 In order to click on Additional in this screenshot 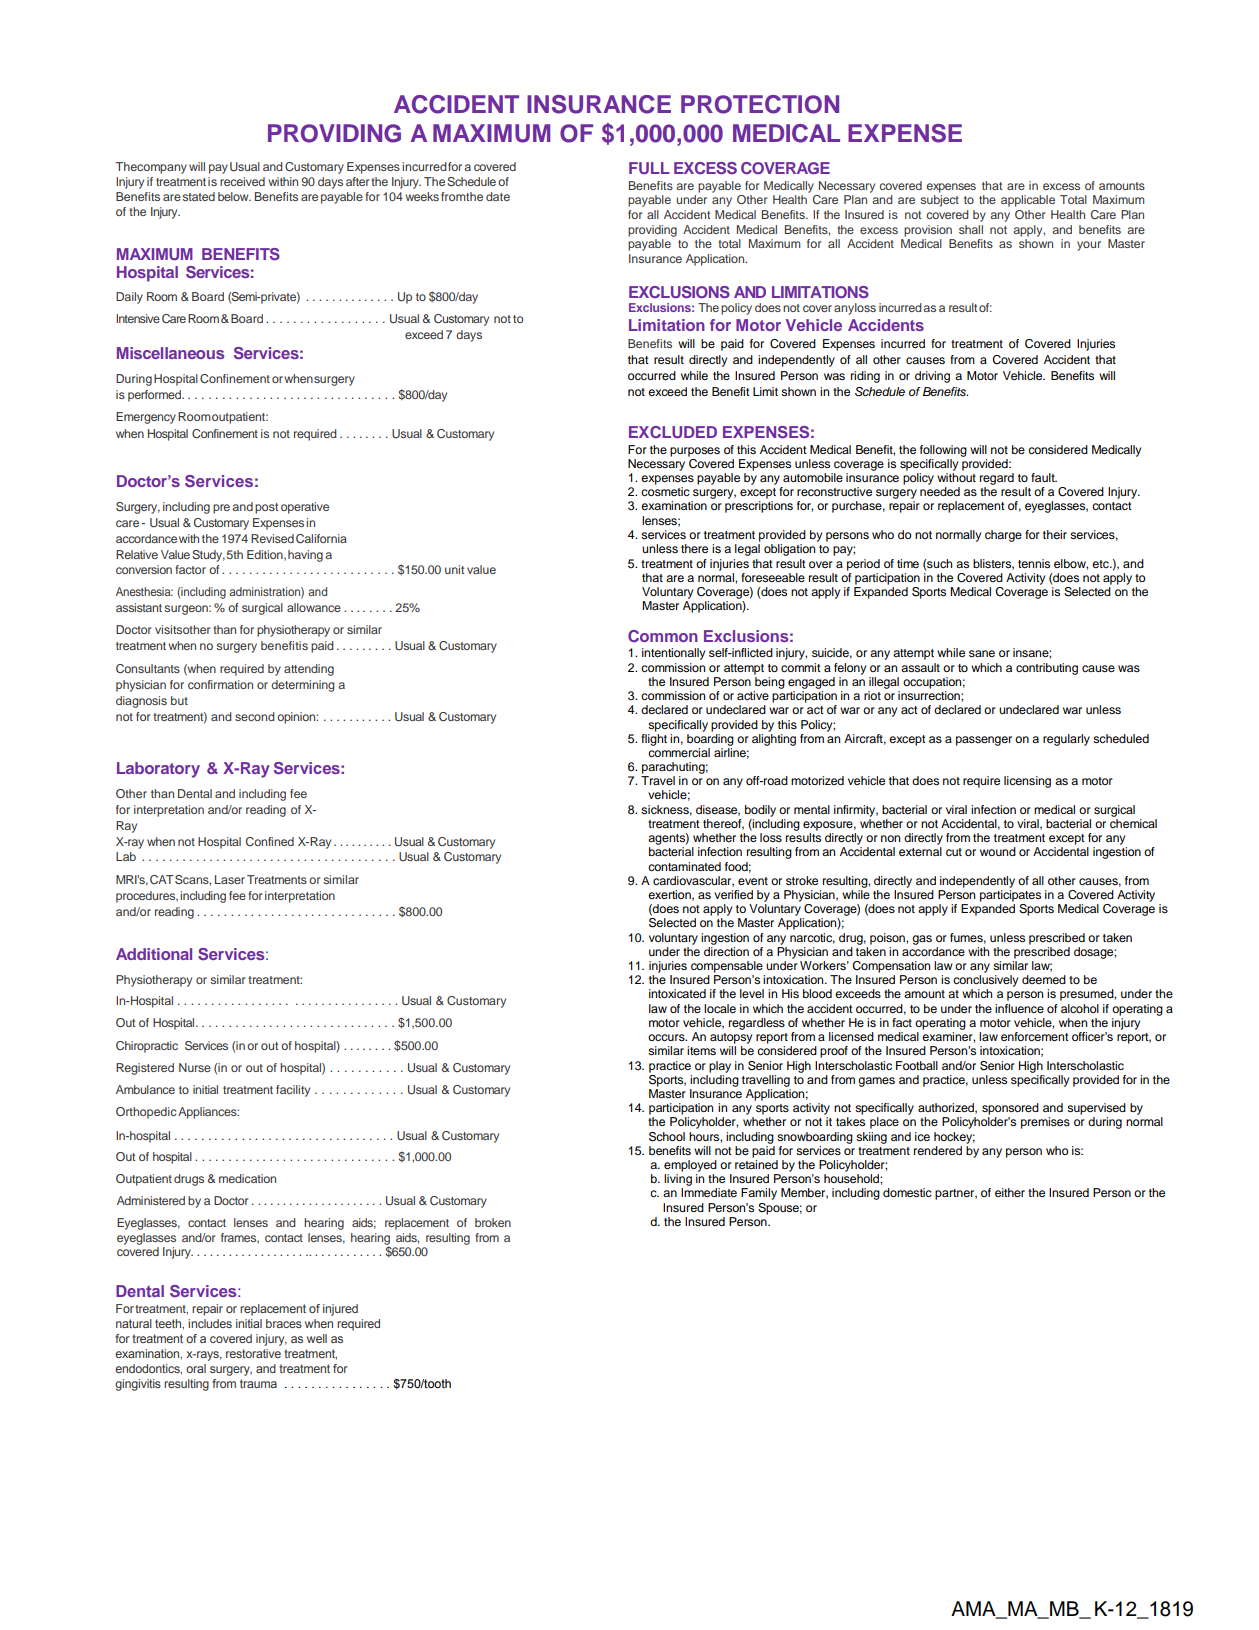, I will do `click(154, 954)`.
